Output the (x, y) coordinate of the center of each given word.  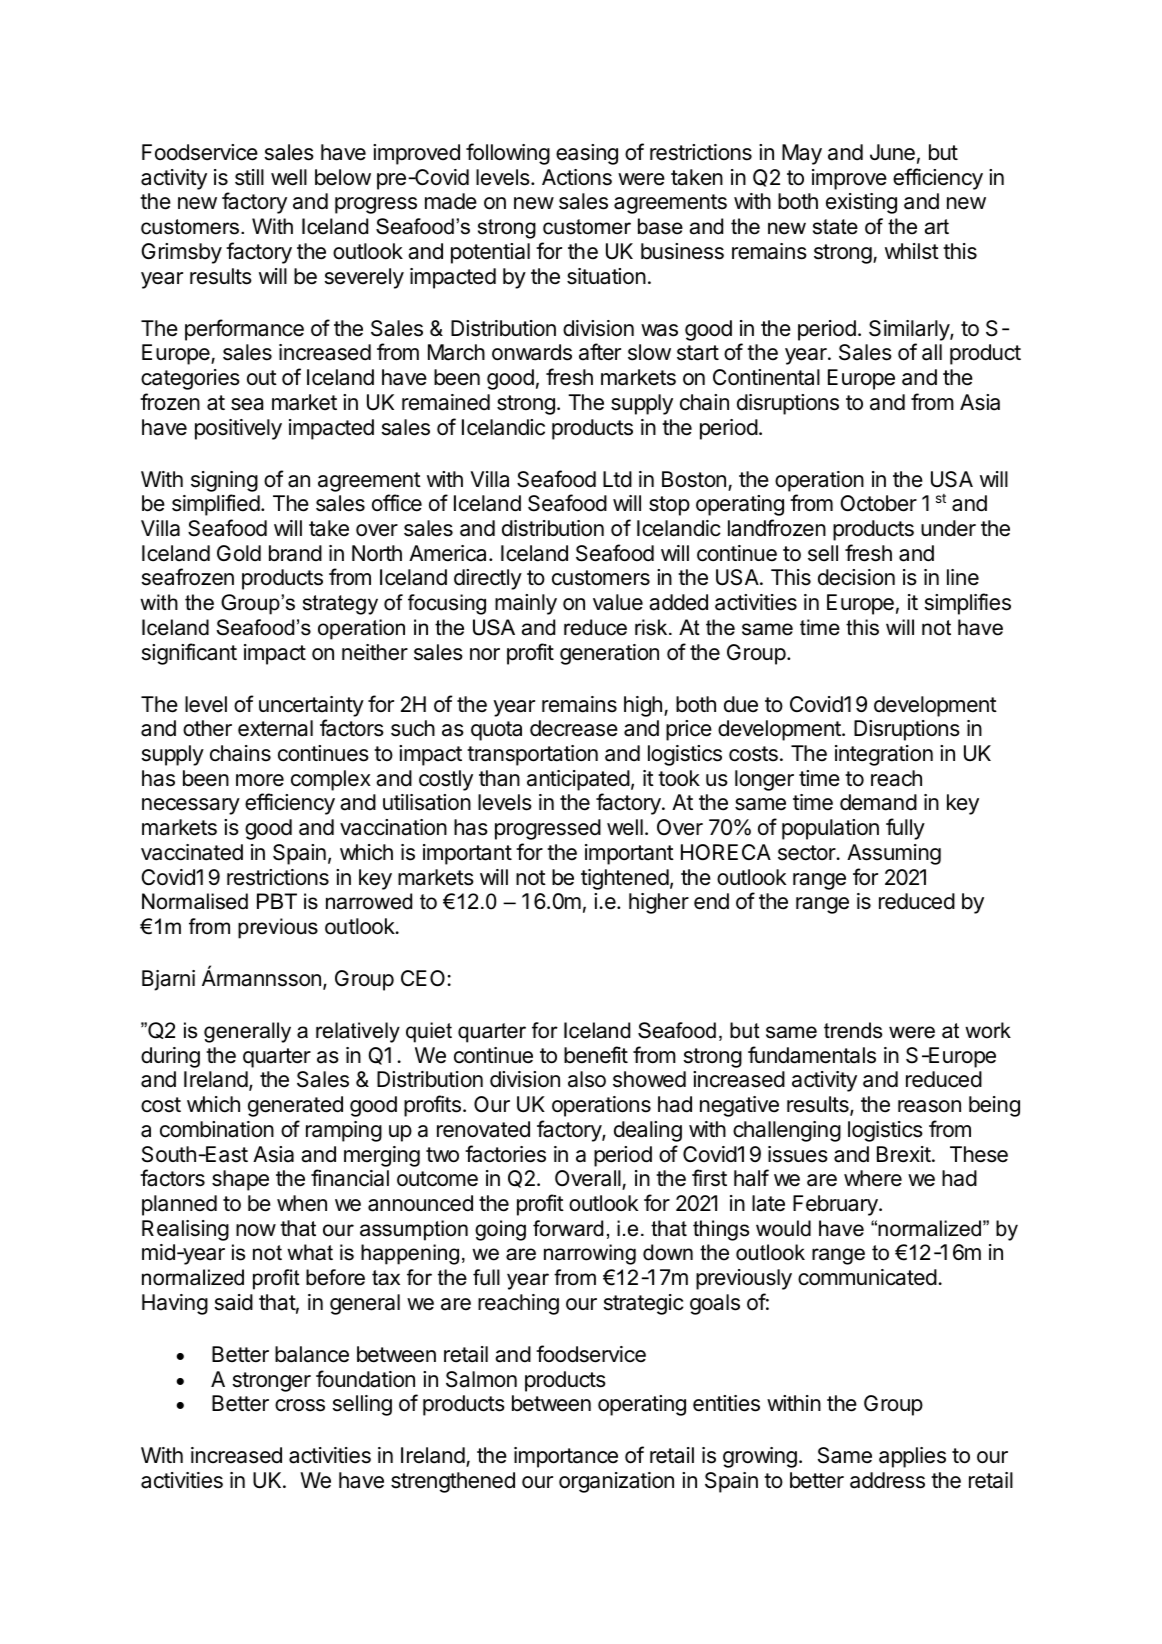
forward (568, 1228)
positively (238, 429)
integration (884, 755)
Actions (577, 177)
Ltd (617, 479)
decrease (574, 728)
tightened (625, 879)
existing (861, 203)
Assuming (894, 854)
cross (300, 1405)
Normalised (195, 901)
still (249, 177)
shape (240, 1180)
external (275, 728)
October (878, 503)
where (873, 1178)
